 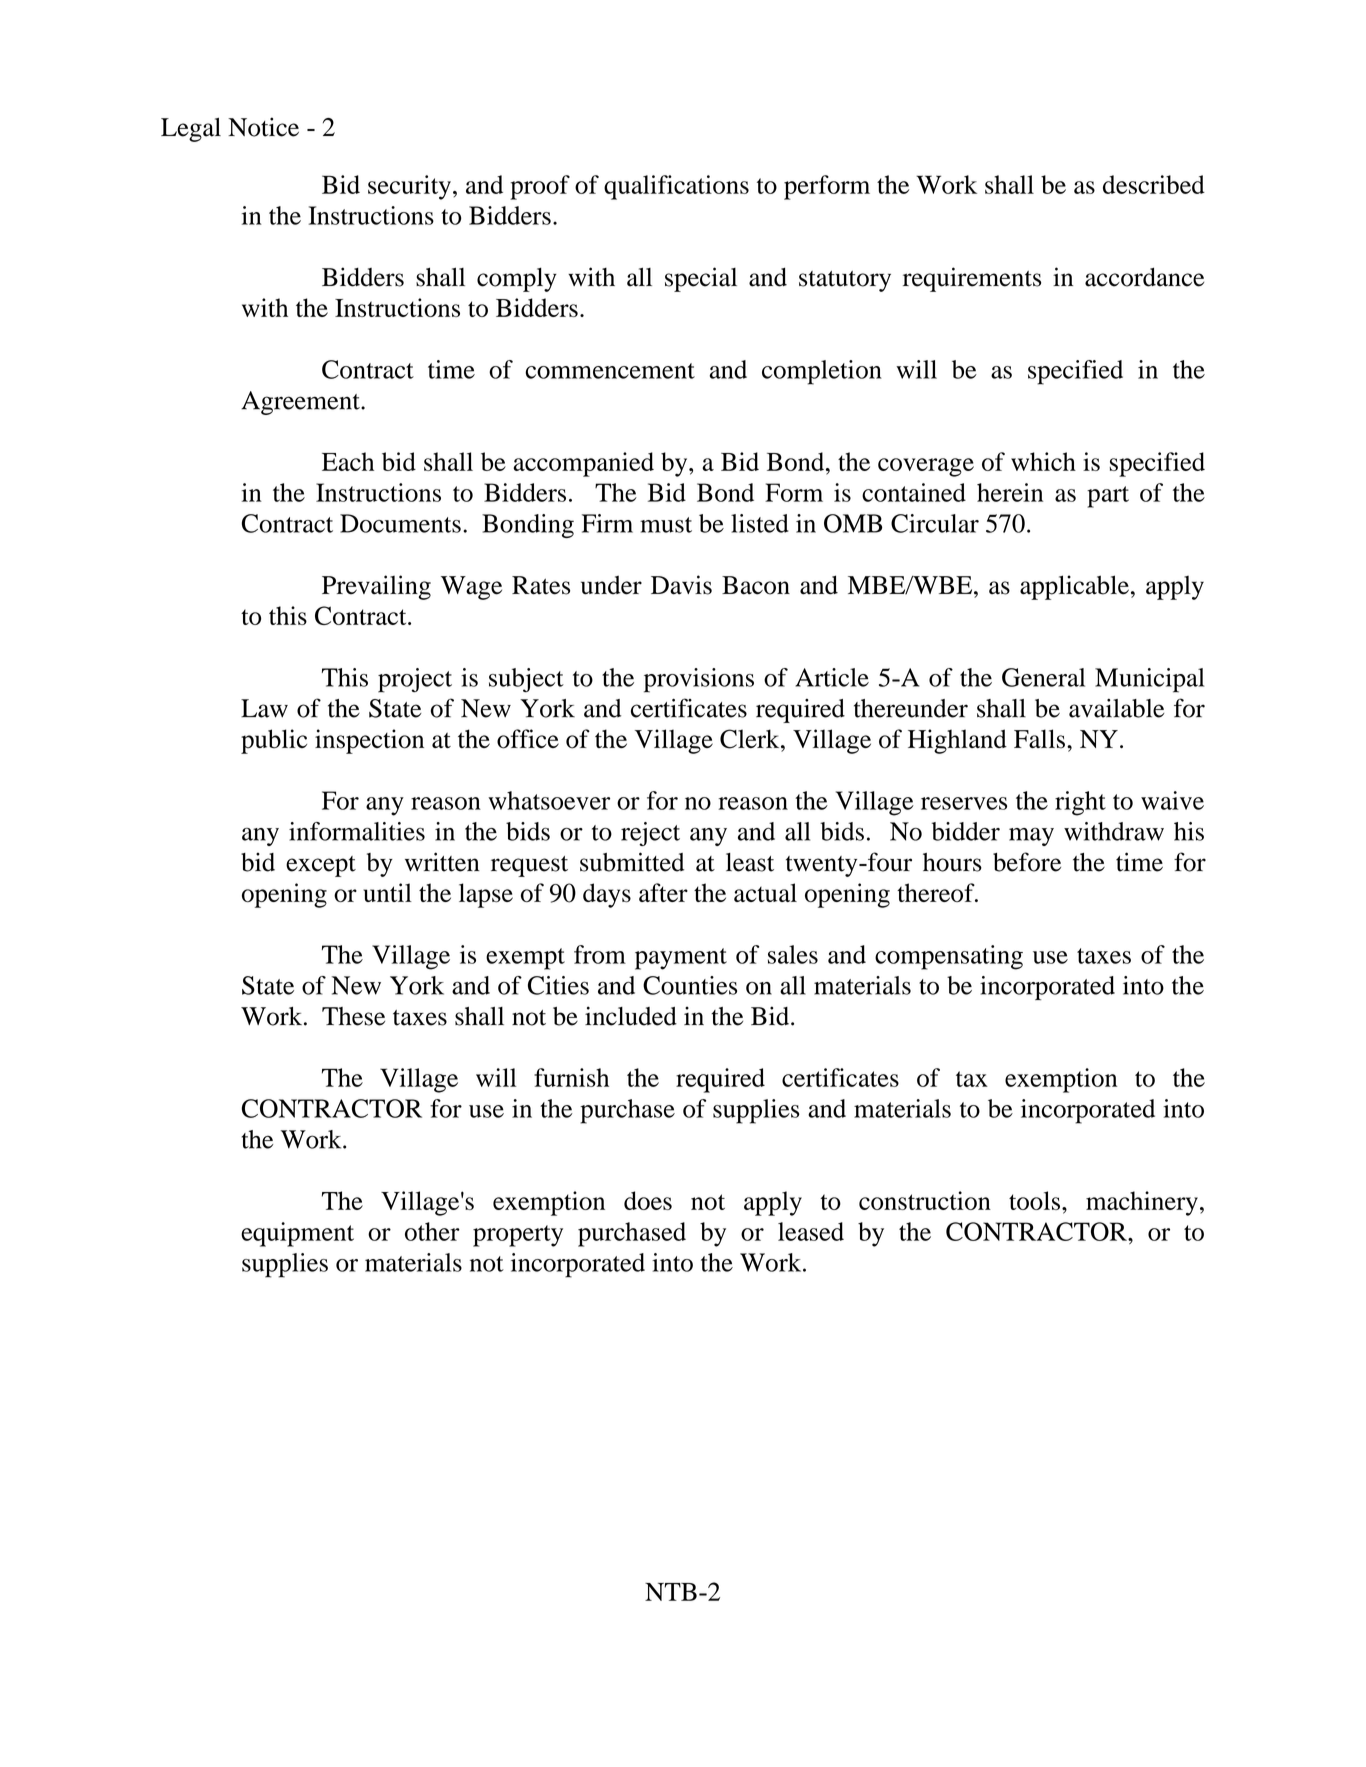 What do you see at coordinates (1154, 184) in the page?
I see `described` at bounding box center [1154, 184].
